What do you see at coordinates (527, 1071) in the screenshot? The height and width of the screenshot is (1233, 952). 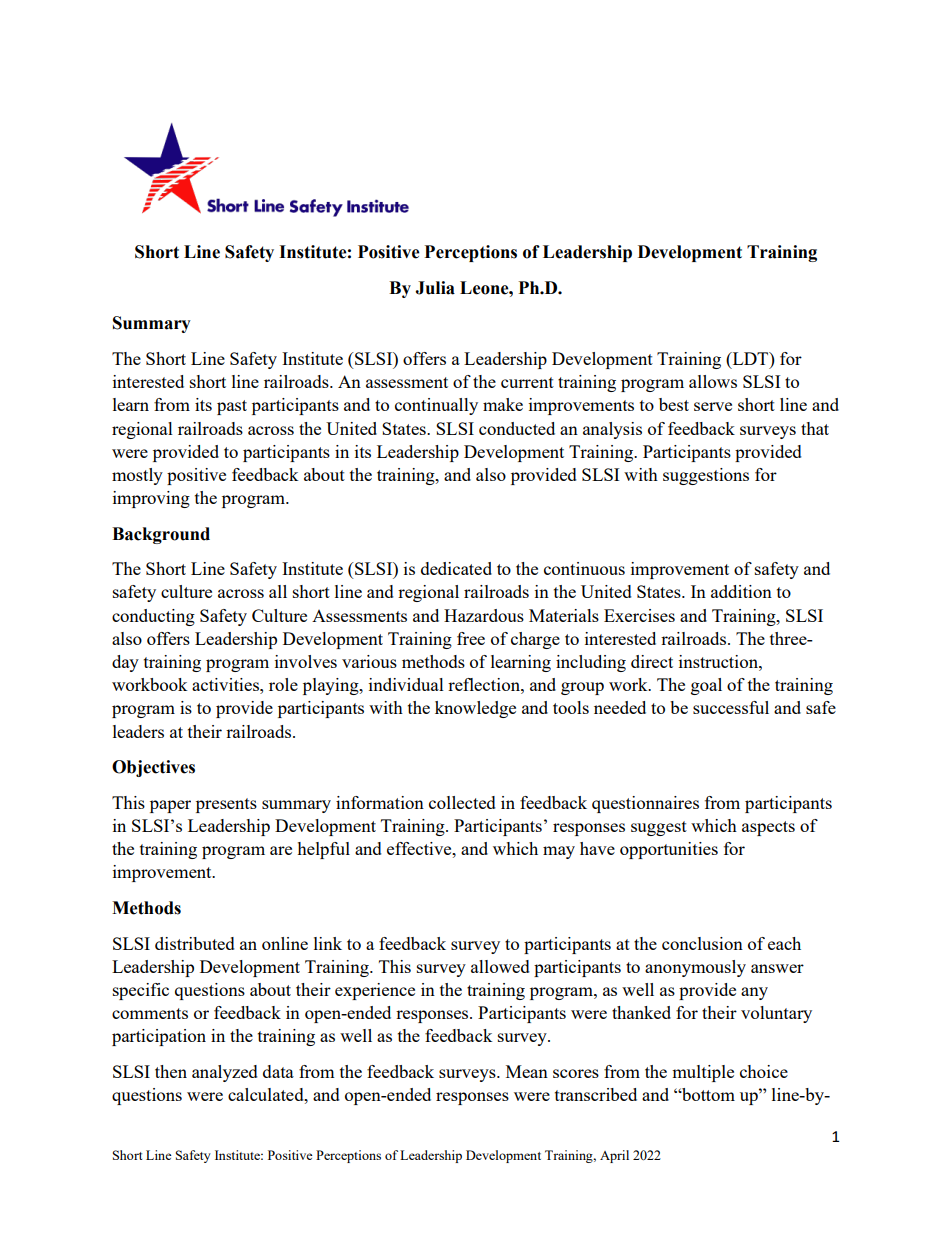 I see `Mean` at bounding box center [527, 1071].
